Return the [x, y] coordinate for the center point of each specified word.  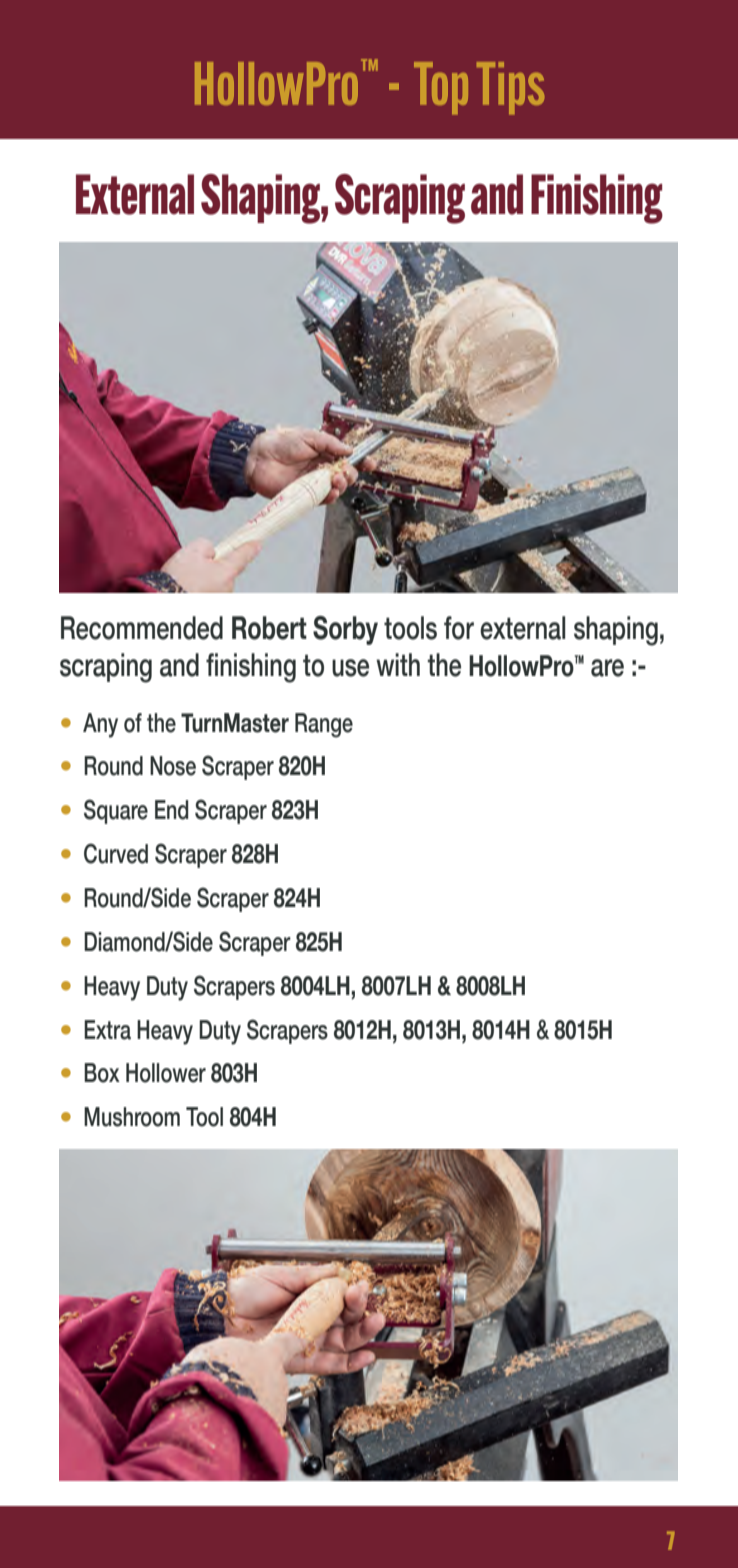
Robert [269, 628]
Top [441, 88]
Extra [107, 1030]
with [398, 664]
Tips [510, 88]
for [459, 628]
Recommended [142, 628]
